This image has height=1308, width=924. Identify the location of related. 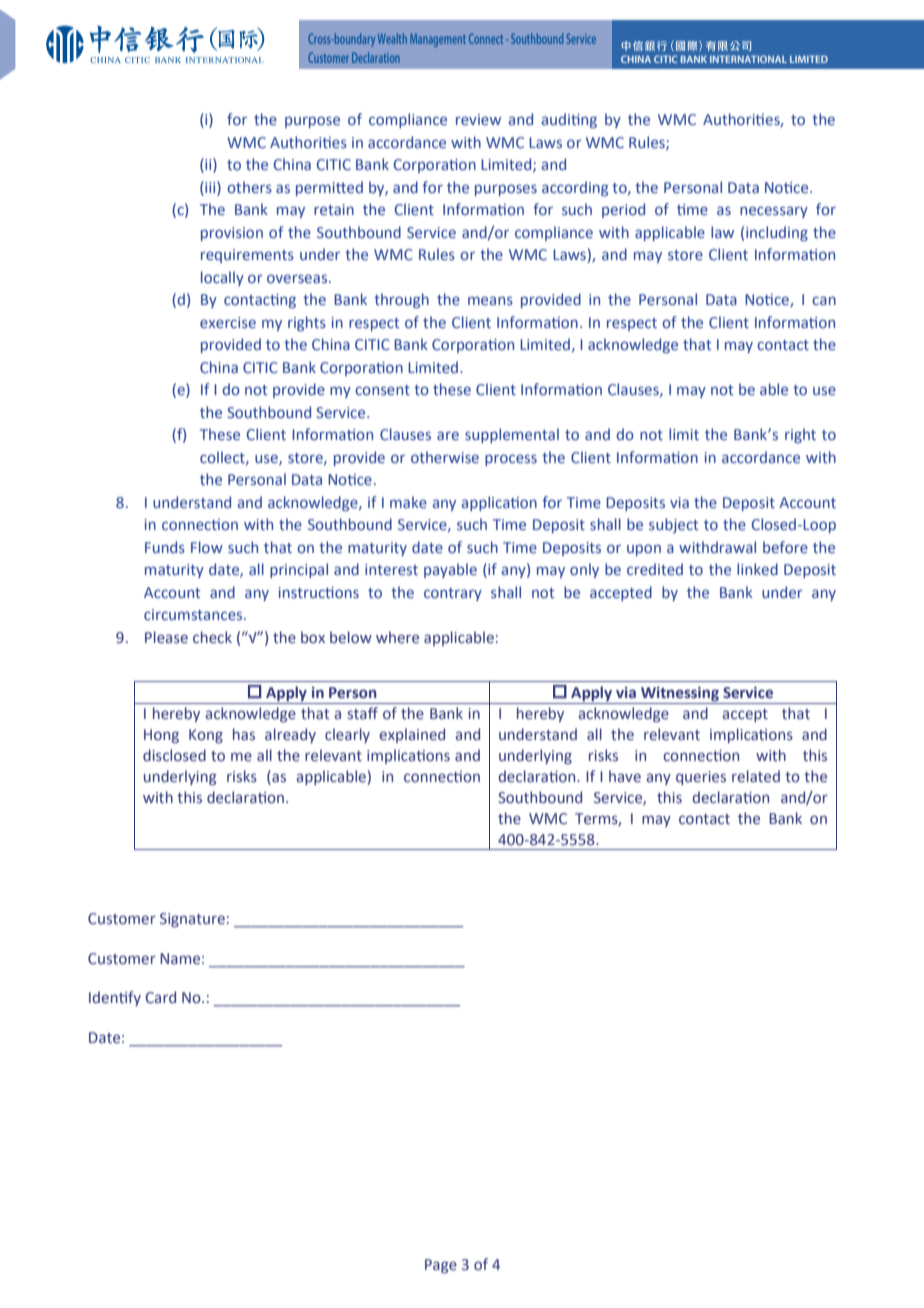
(756, 776).
